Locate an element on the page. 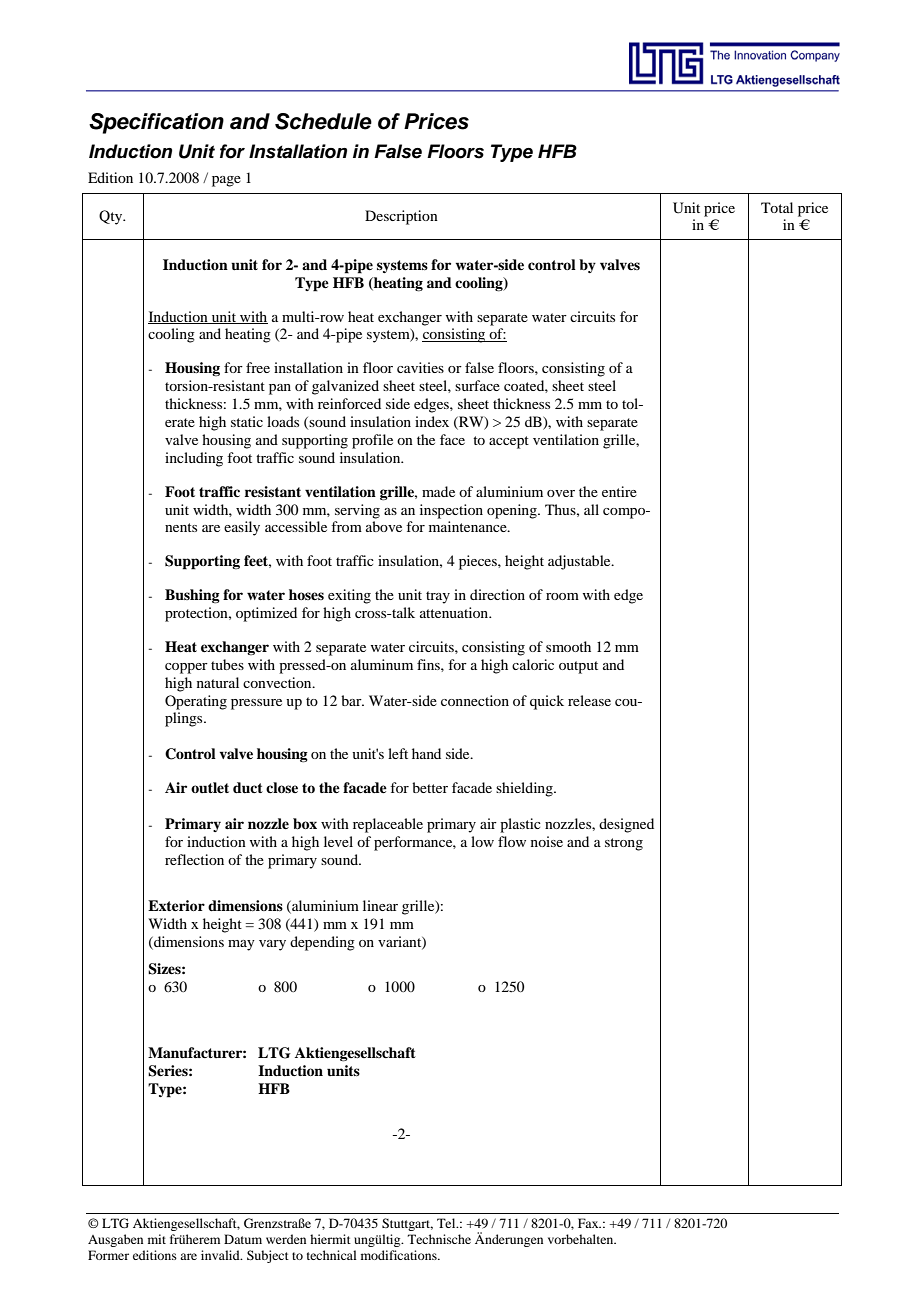 The height and width of the image is (1308, 924). including is located at coordinates (194, 459).
